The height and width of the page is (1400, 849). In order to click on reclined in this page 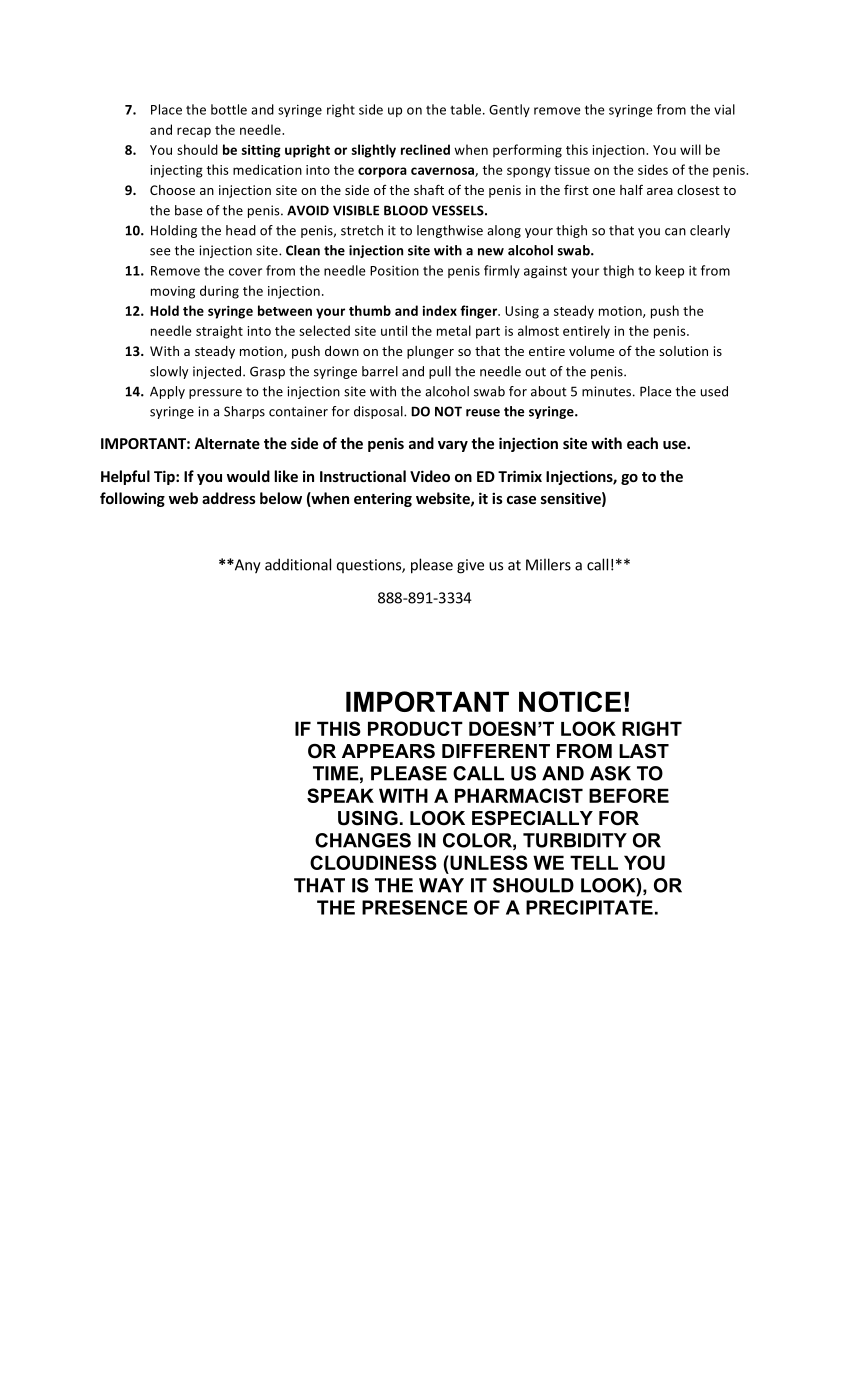, I will do `click(425, 149)`.
